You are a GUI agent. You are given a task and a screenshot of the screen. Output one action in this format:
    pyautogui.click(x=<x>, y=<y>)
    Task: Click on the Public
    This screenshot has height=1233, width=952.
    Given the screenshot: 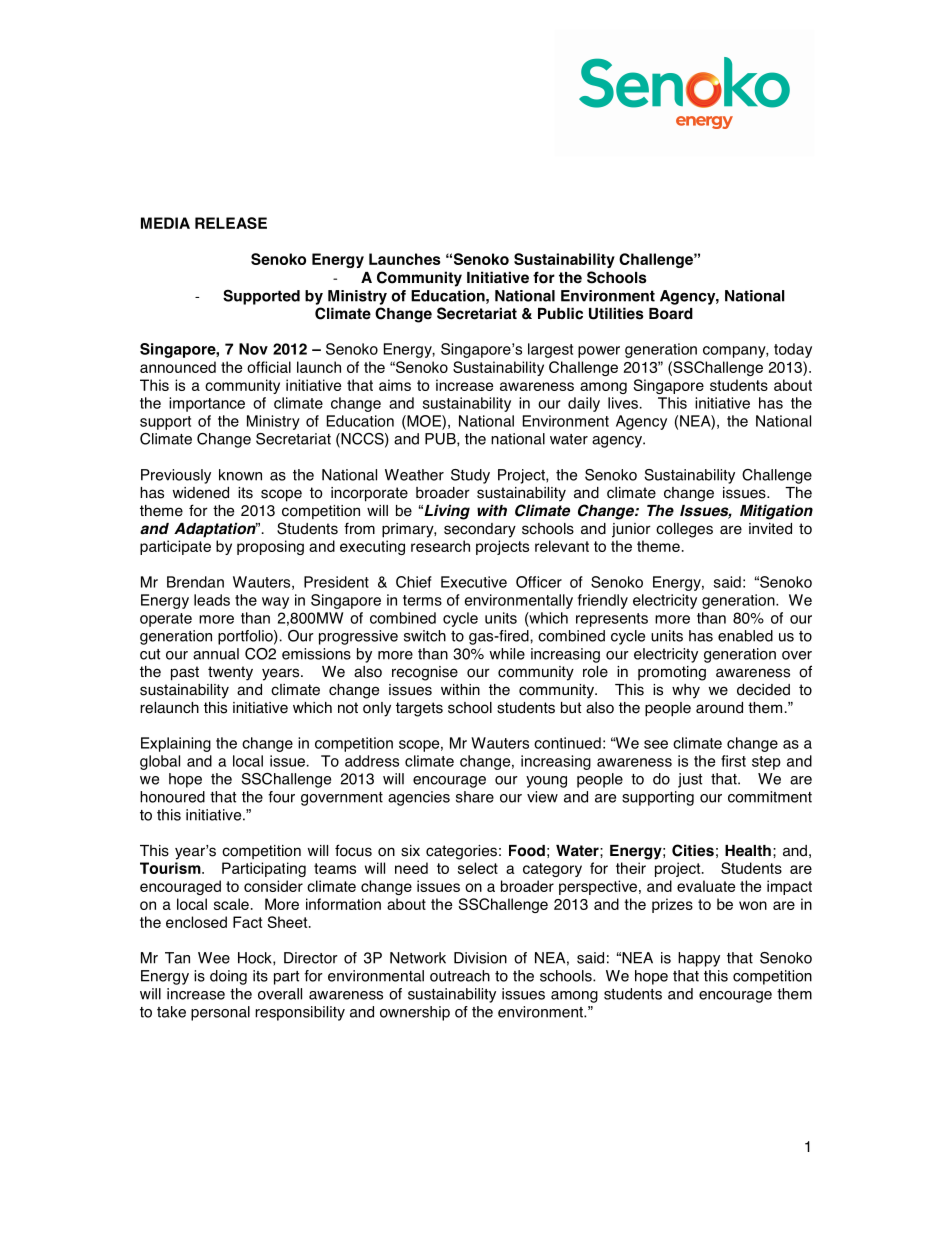 What is the action you would take?
    pyautogui.click(x=560, y=313)
